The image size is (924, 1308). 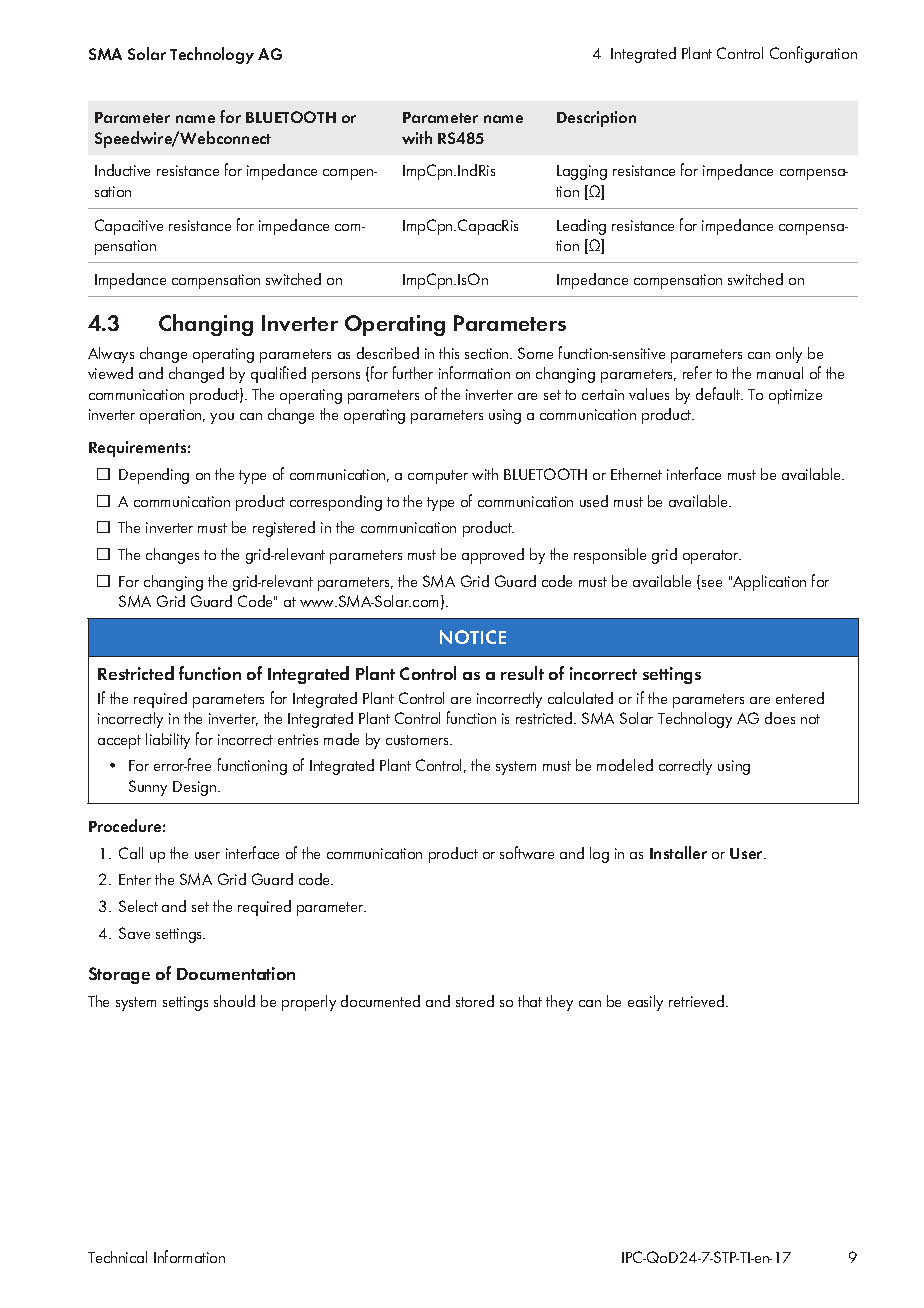 What do you see at coordinates (117, 1257) in the screenshot?
I see `Technical` at bounding box center [117, 1257].
